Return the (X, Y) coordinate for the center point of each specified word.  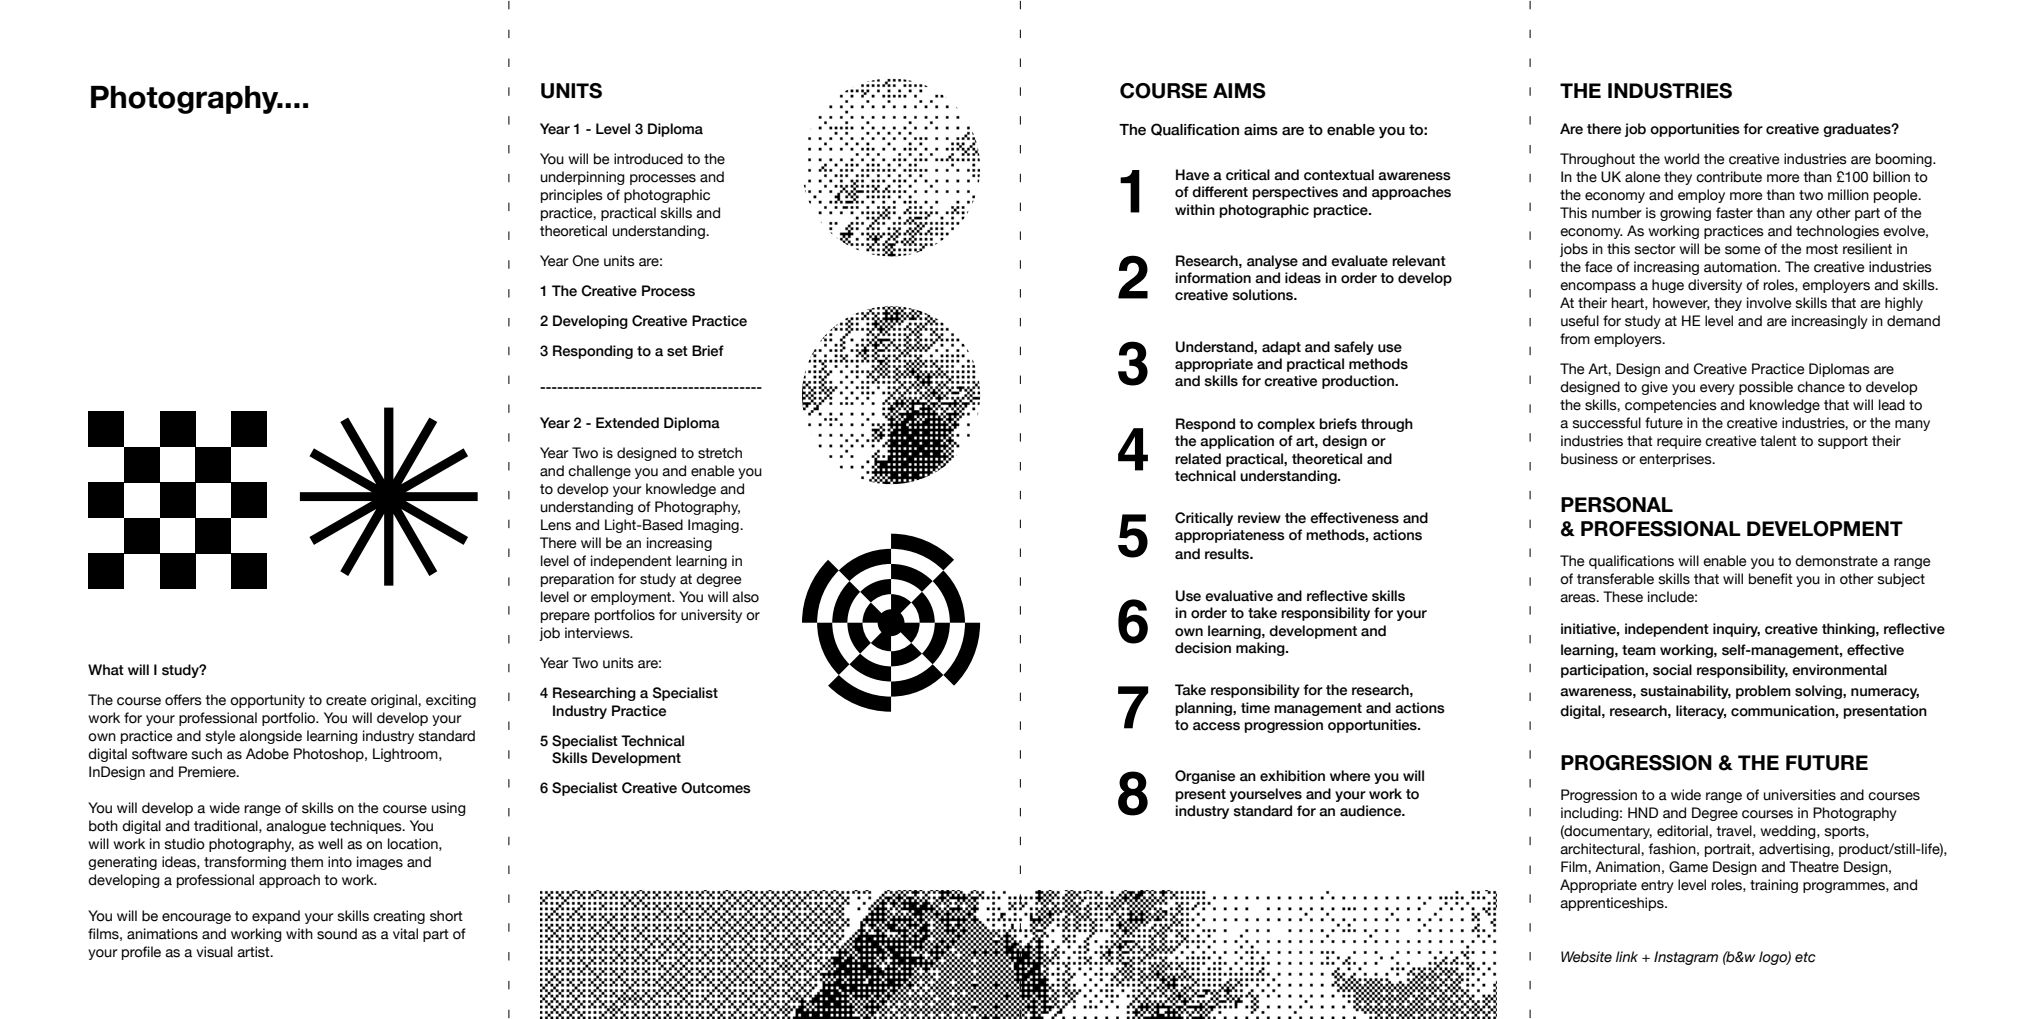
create (346, 700)
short (446, 916)
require (1679, 442)
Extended (627, 423)
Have (1192, 175)
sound (337, 934)
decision (1203, 648)
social (1672, 670)
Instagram (1686, 958)
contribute (1729, 177)
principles (572, 196)
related (1198, 459)
